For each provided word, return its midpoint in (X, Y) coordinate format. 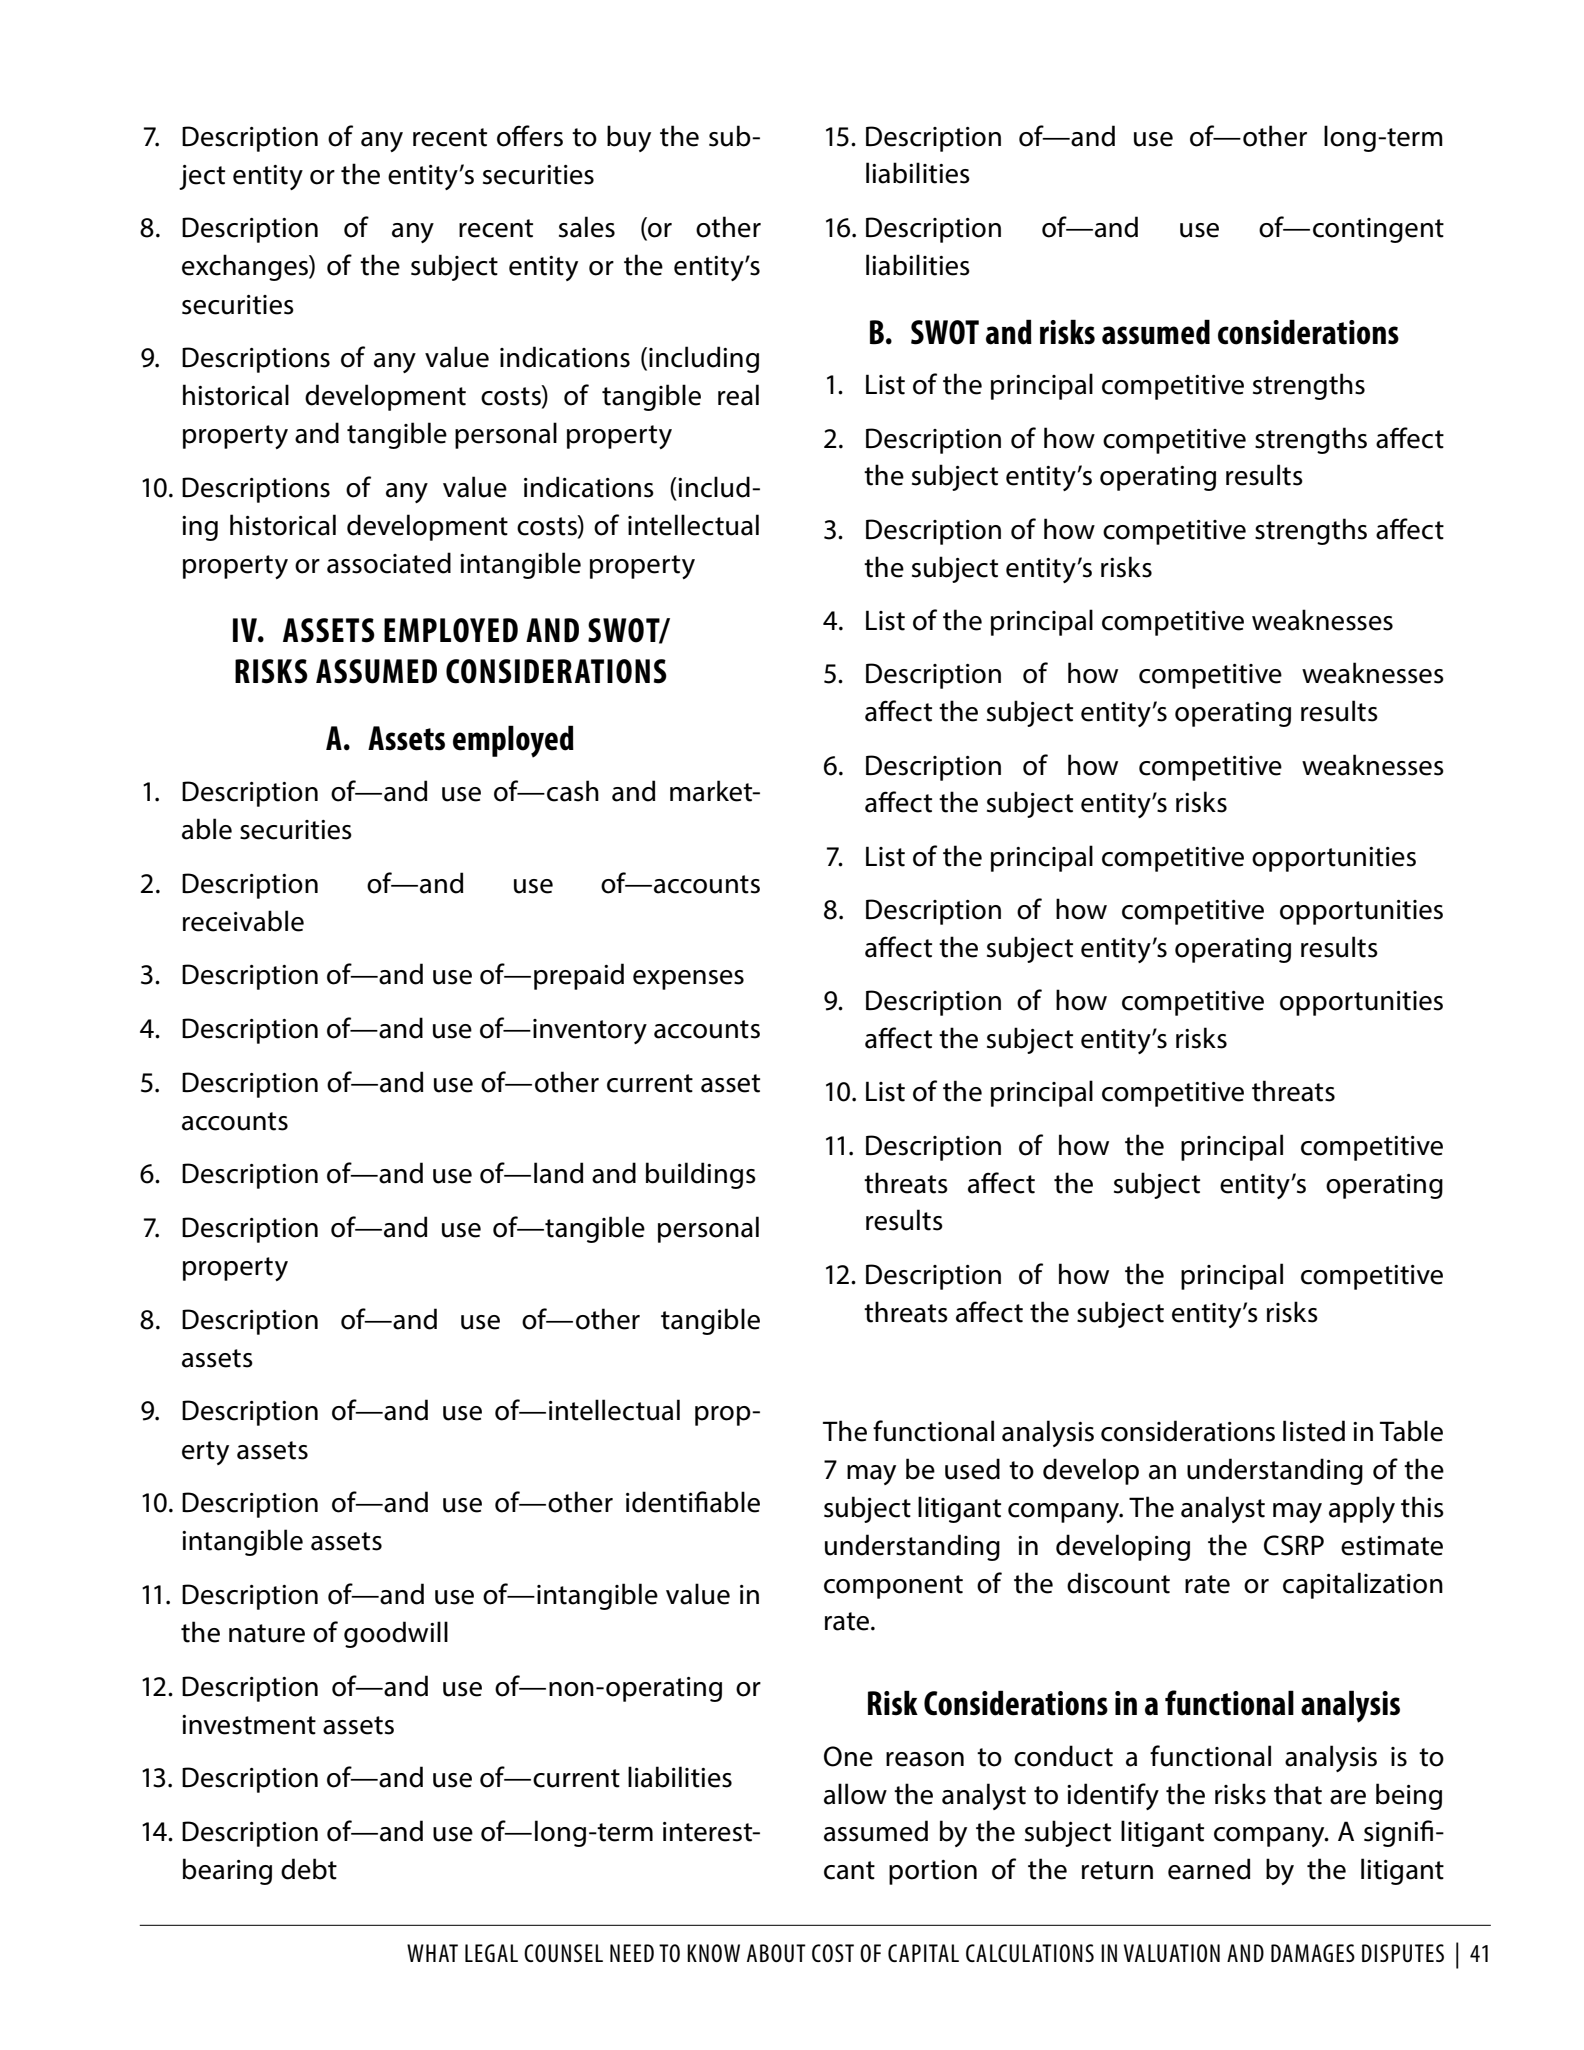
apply (1362, 1509)
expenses (688, 980)
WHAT (432, 1953)
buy (629, 138)
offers (530, 136)
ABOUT (776, 1953)
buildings (701, 1175)
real (738, 395)
